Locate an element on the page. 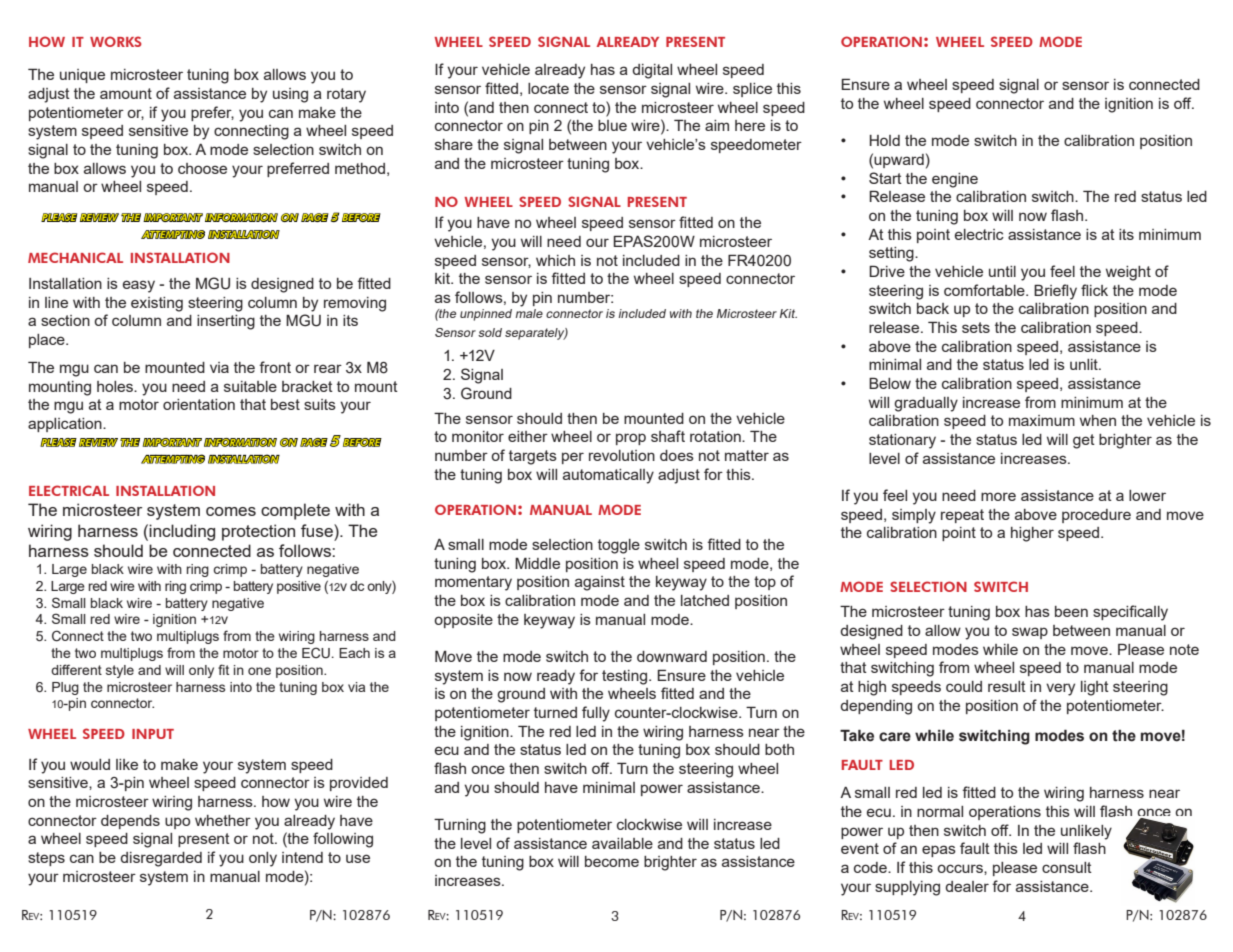 Image resolution: width=1233 pixels, height=952 pixels. against is located at coordinates (600, 583).
